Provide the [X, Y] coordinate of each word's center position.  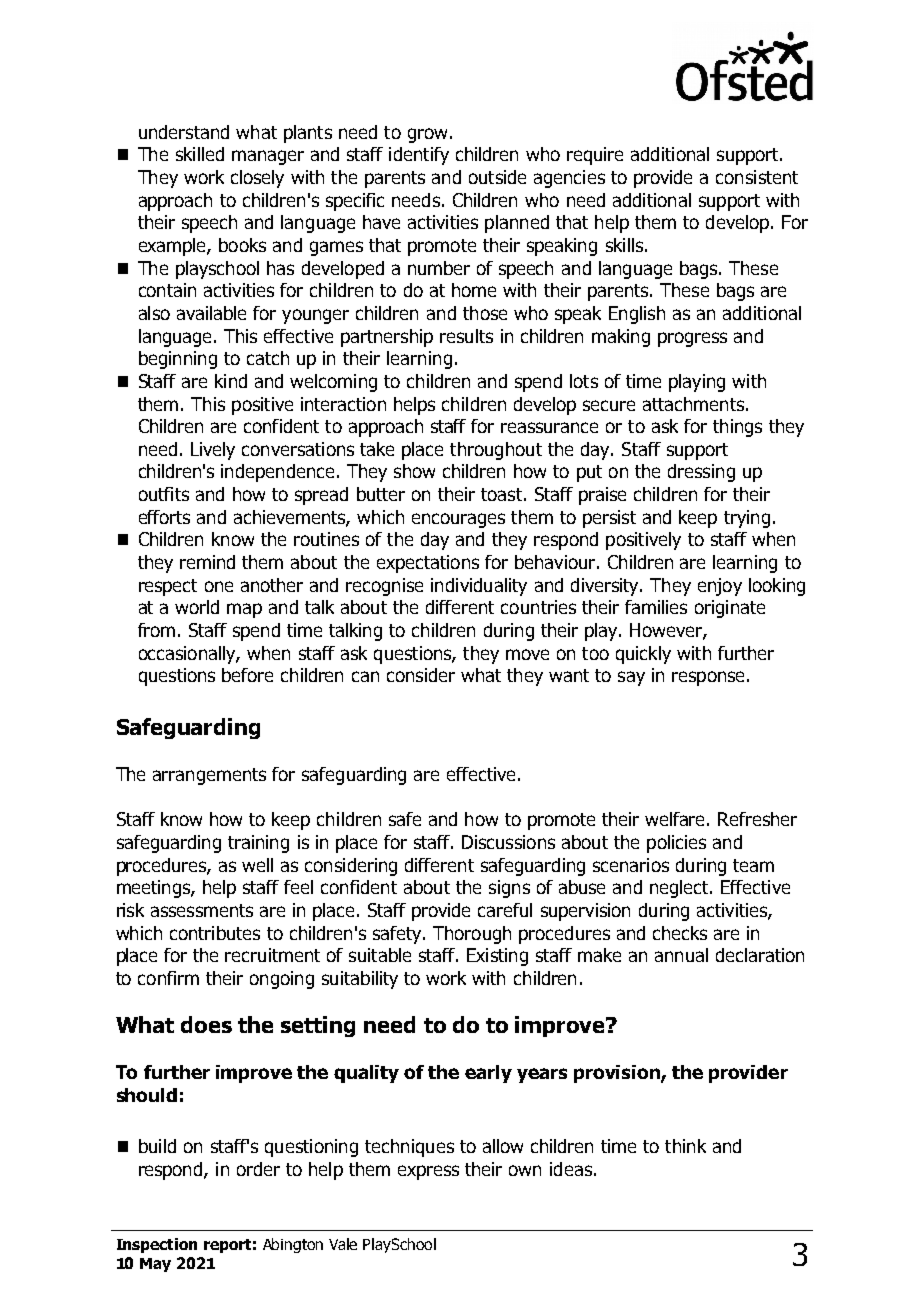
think [685, 1146]
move [527, 654]
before [247, 675]
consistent [757, 177]
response [708, 678]
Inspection [157, 1245]
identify [419, 156]
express [428, 1172]
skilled [200, 154]
